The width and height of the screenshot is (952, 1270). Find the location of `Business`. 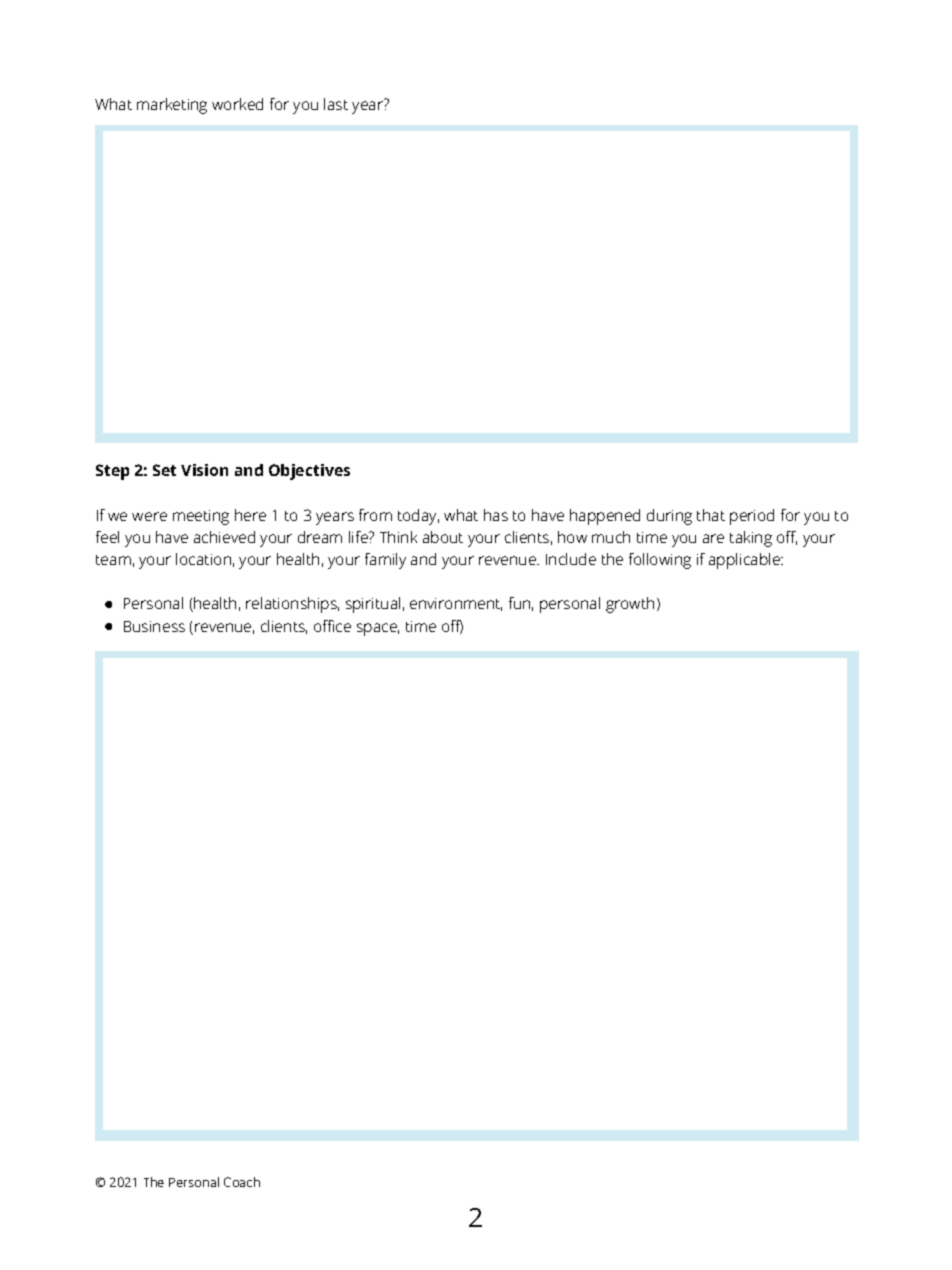

Business is located at coordinates (154, 626).
